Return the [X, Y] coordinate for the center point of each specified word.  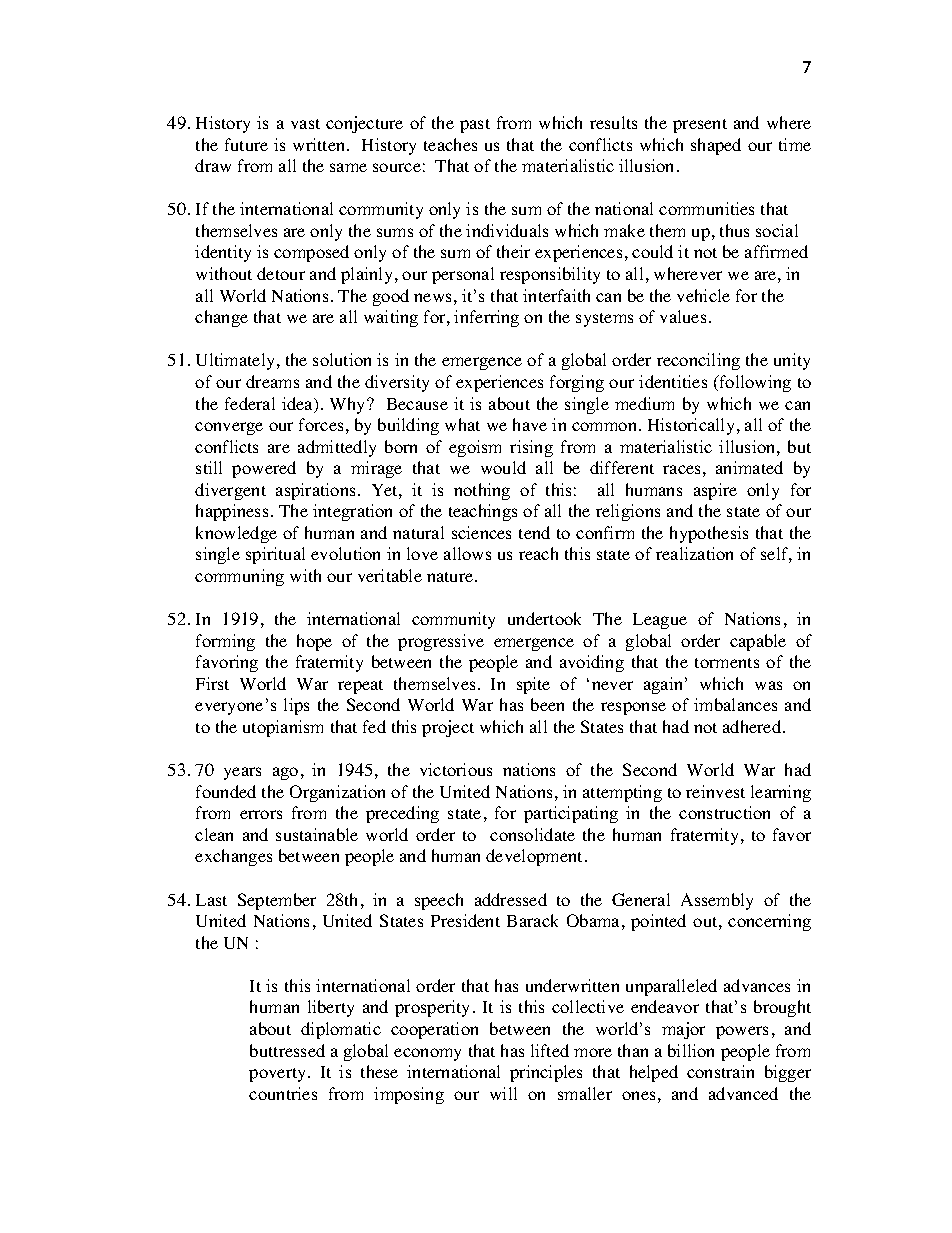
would [503, 467]
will [503, 1093]
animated [749, 467]
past [475, 126]
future [246, 144]
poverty [279, 1075]
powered [264, 469]
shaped [716, 146]
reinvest [715, 791]
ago [285, 773]
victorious [456, 769]
